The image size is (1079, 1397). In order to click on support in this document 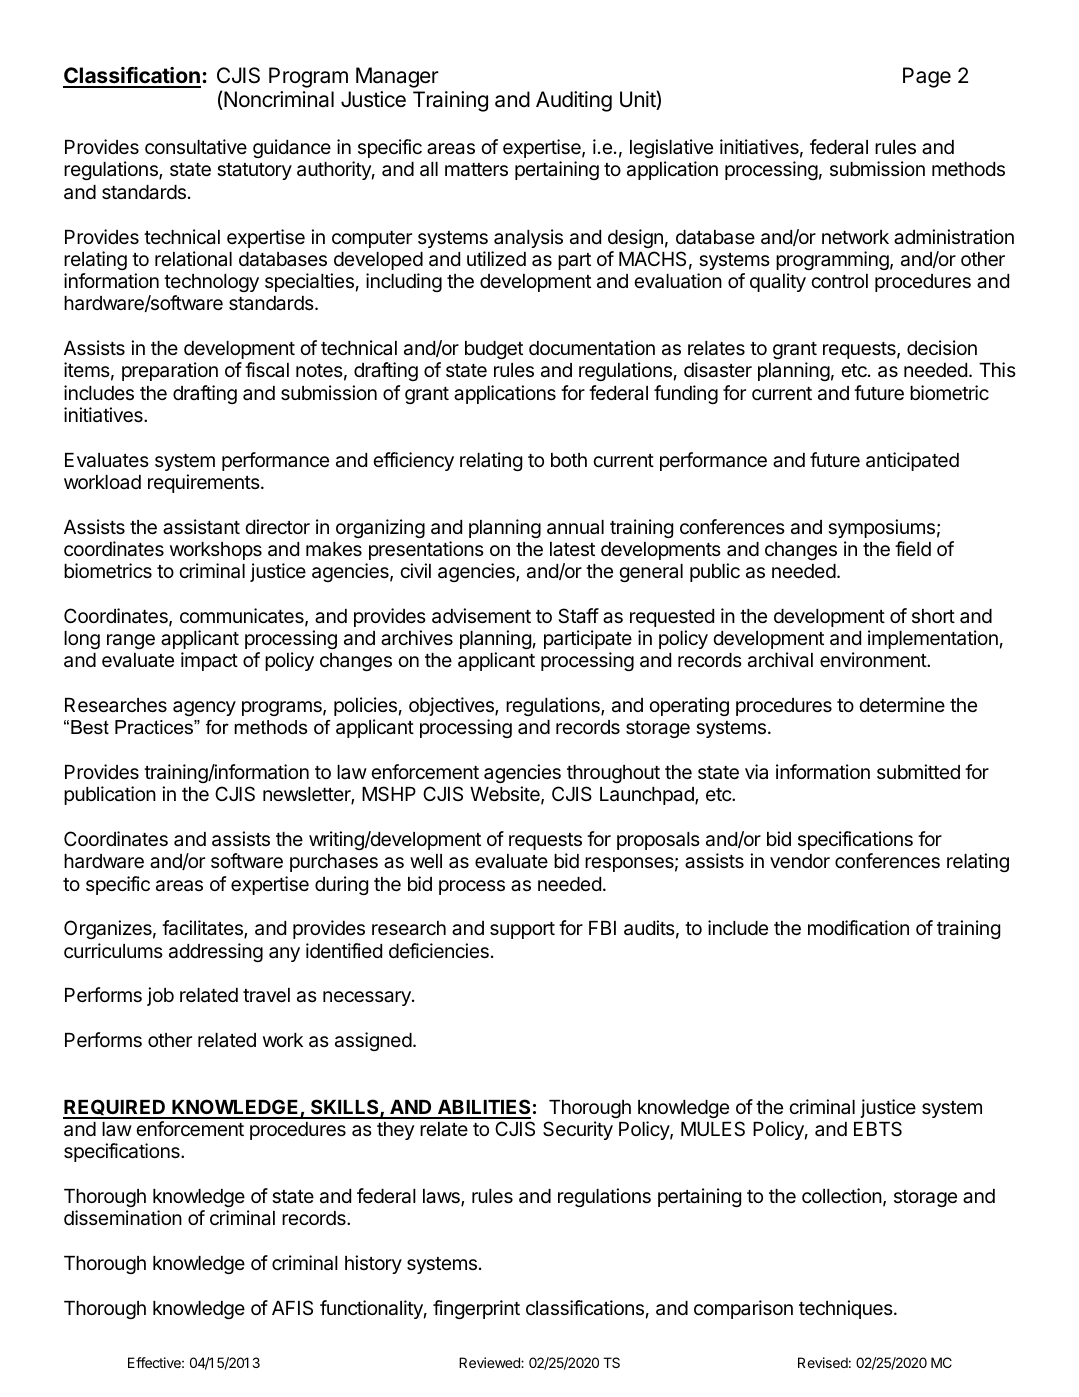, I will do `click(522, 930)`.
